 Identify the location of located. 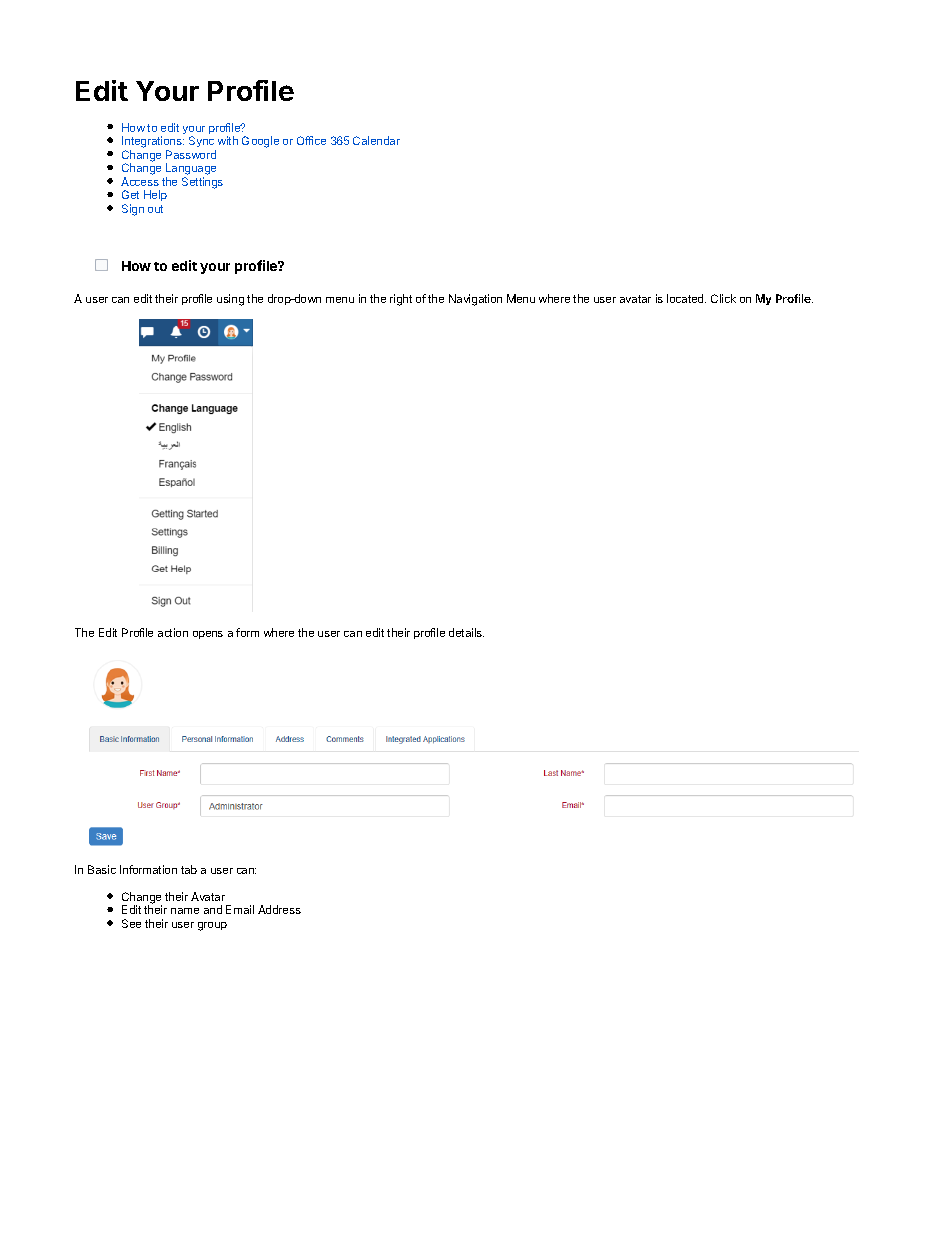
(686, 298).
